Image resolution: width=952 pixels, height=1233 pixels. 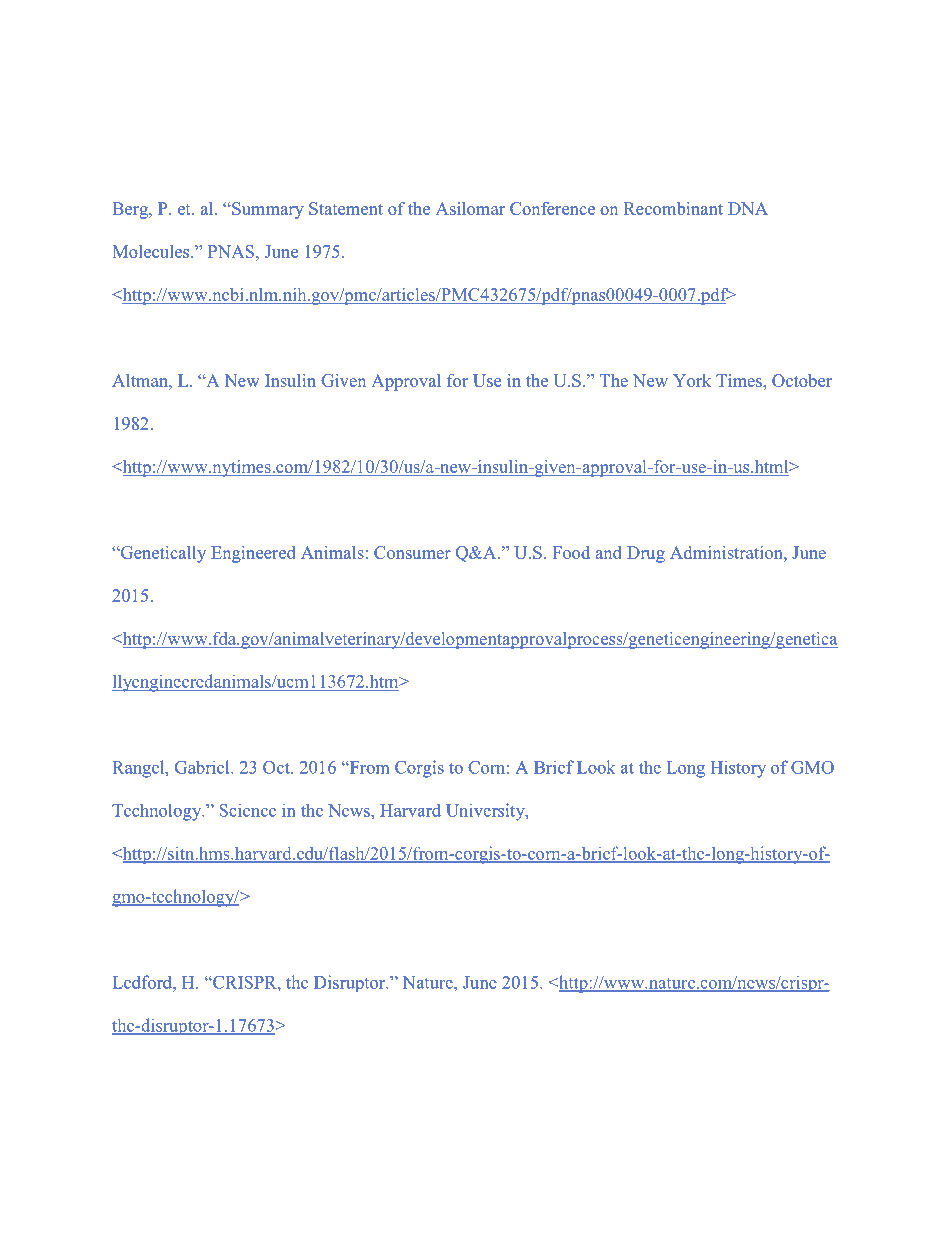 I want to click on Food, so click(x=571, y=552).
